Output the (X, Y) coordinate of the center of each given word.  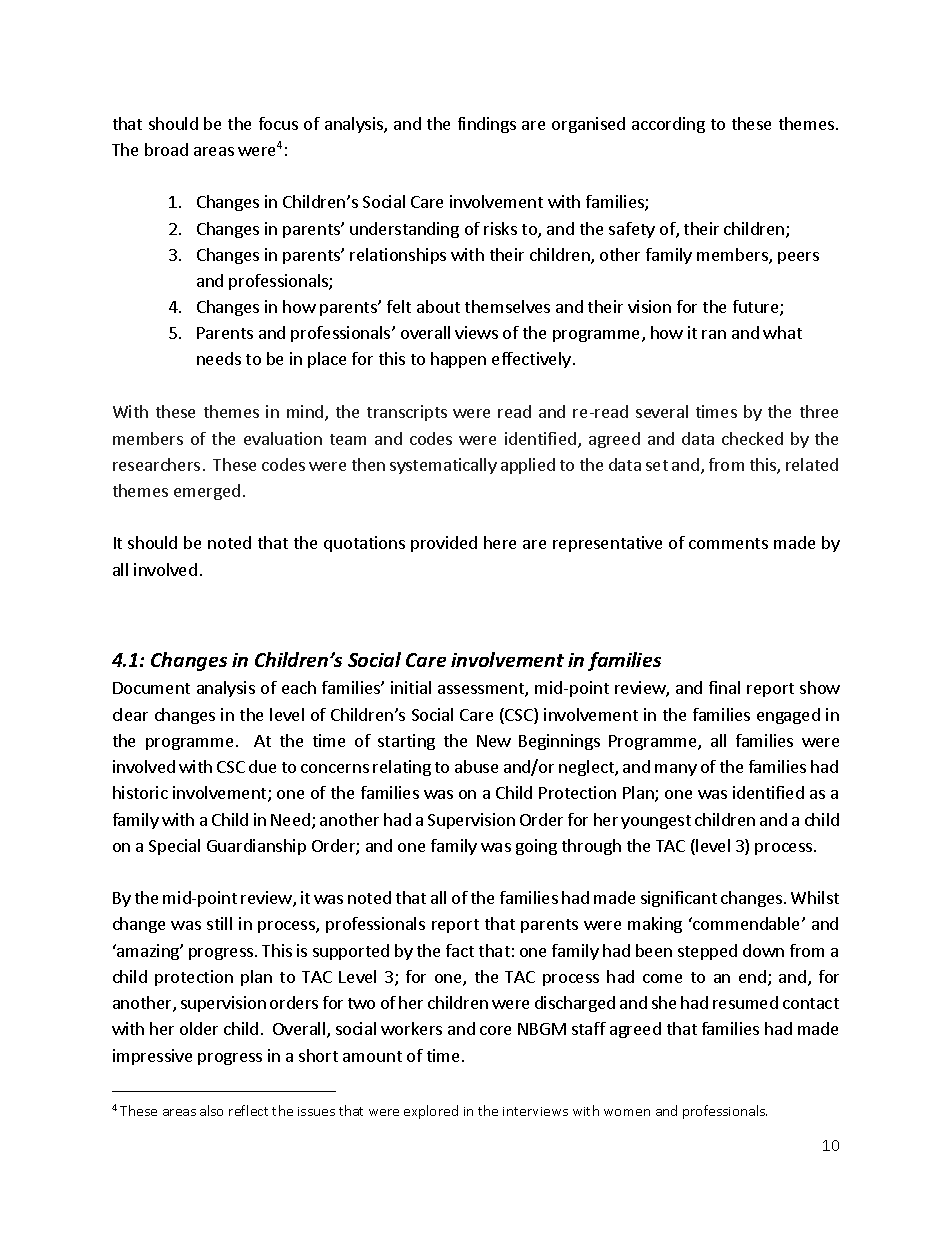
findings (487, 125)
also (211, 1110)
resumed (745, 1002)
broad (166, 149)
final (724, 687)
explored (431, 1112)
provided (444, 544)
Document (151, 688)
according (668, 125)
